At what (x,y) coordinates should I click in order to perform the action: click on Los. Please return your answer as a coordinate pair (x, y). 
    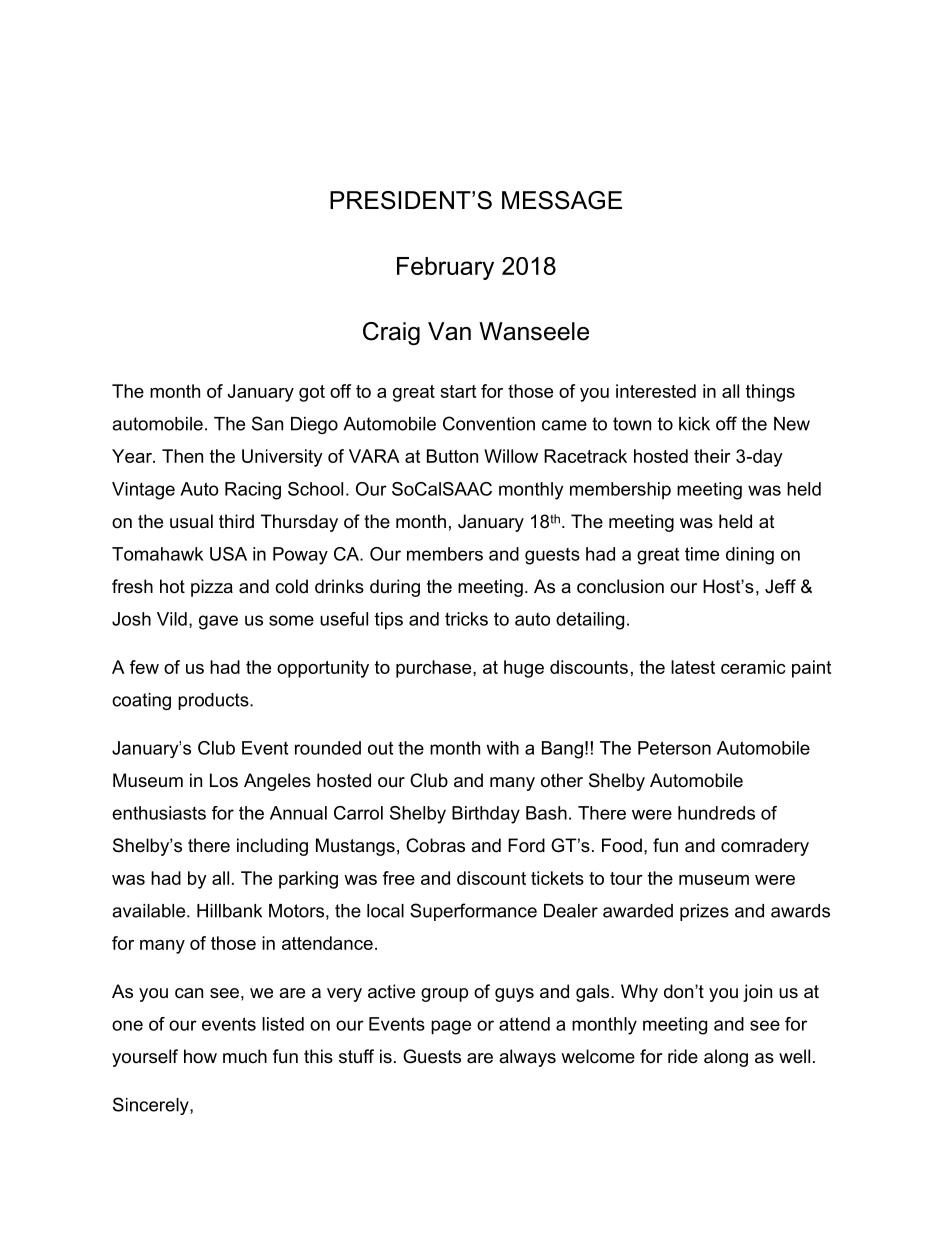
    Looking at the image, I should click on (224, 780).
